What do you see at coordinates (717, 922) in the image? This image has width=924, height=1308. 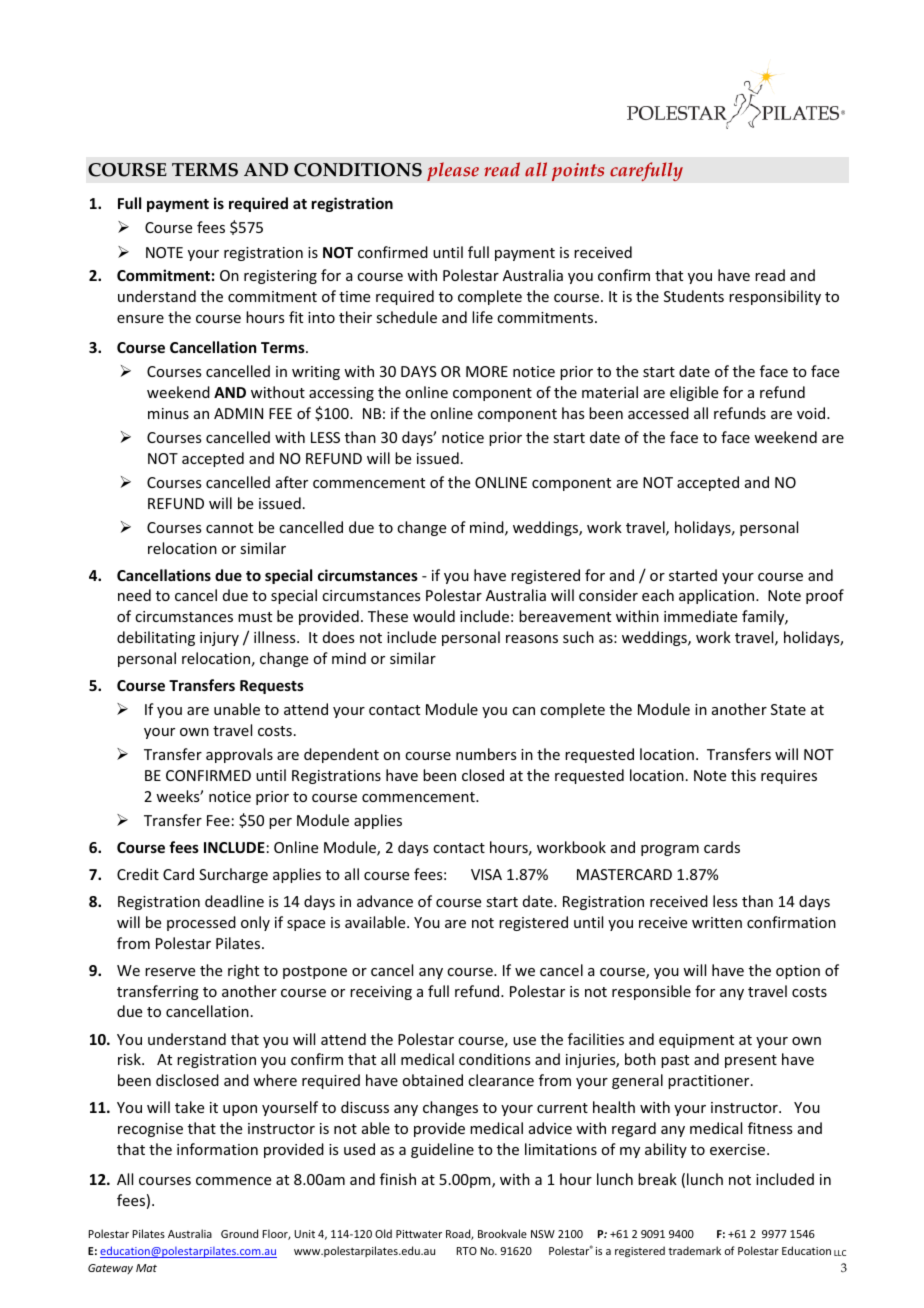 I see `written` at bounding box center [717, 922].
